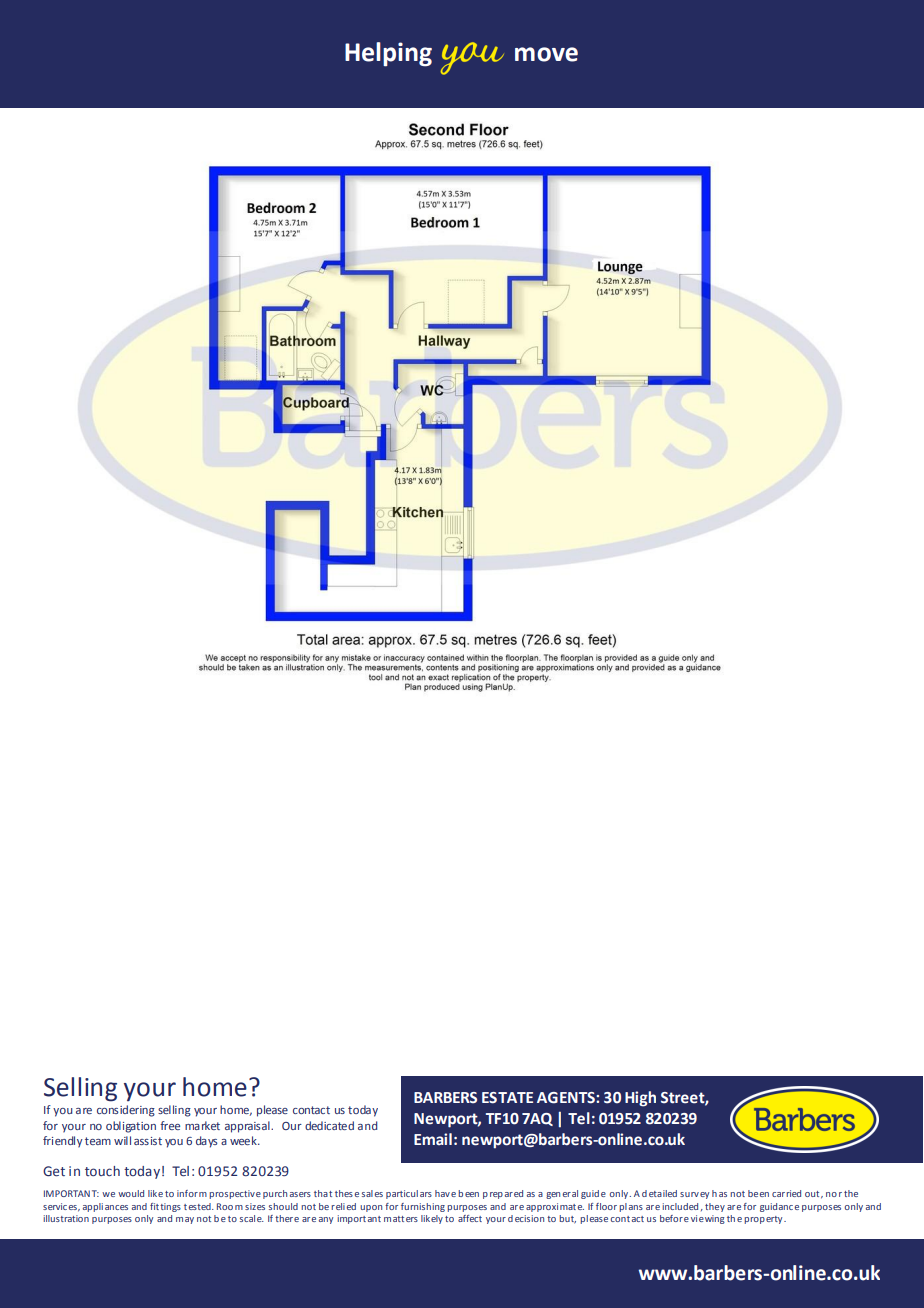 The image size is (924, 1308). Describe the element at coordinates (126, 1111) in the screenshot. I see `considering` at that location.
